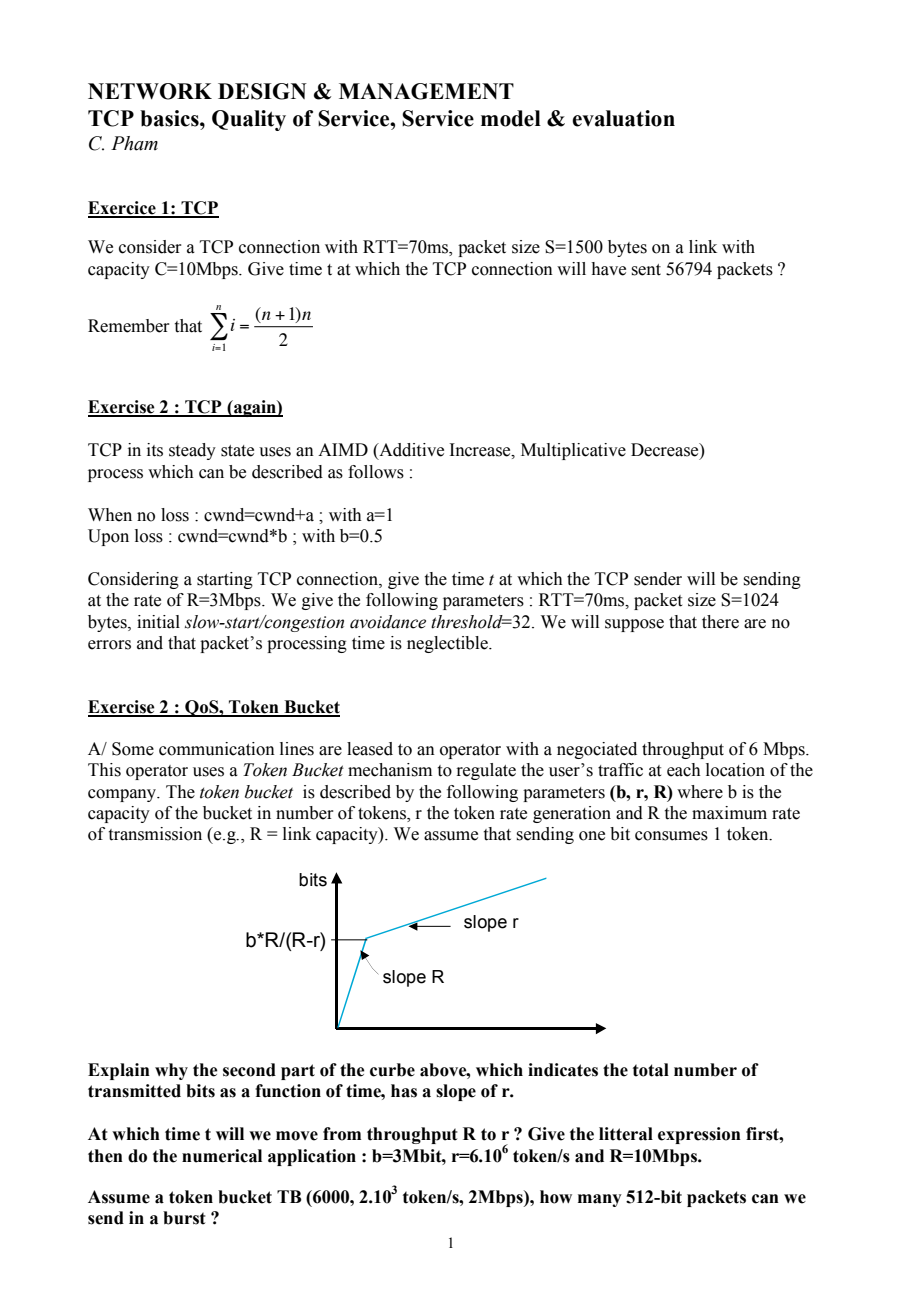 This screenshot has width=924, height=1308. I want to click on evaluation, so click(623, 118).
